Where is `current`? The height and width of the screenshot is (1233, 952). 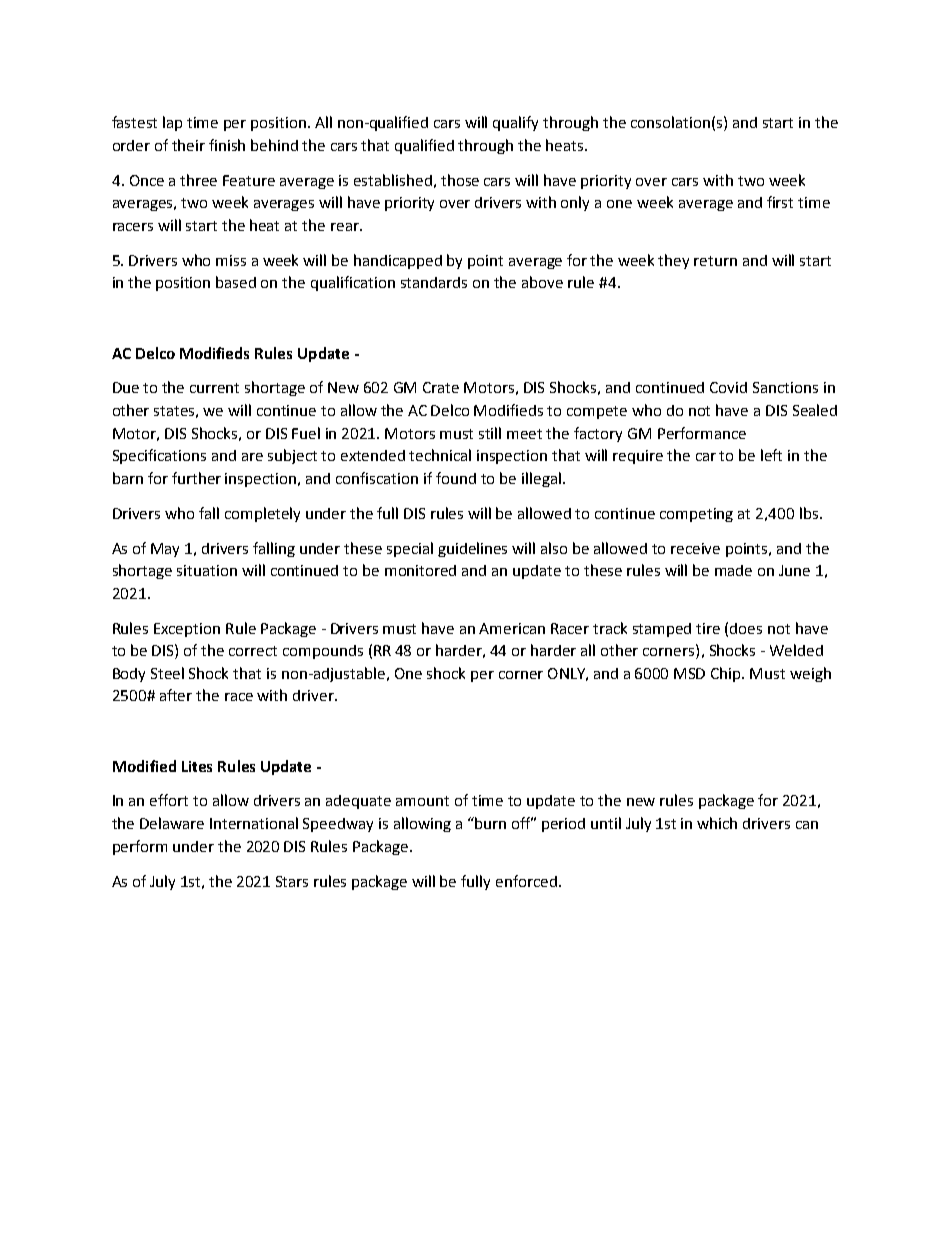
current is located at coordinates (214, 388).
